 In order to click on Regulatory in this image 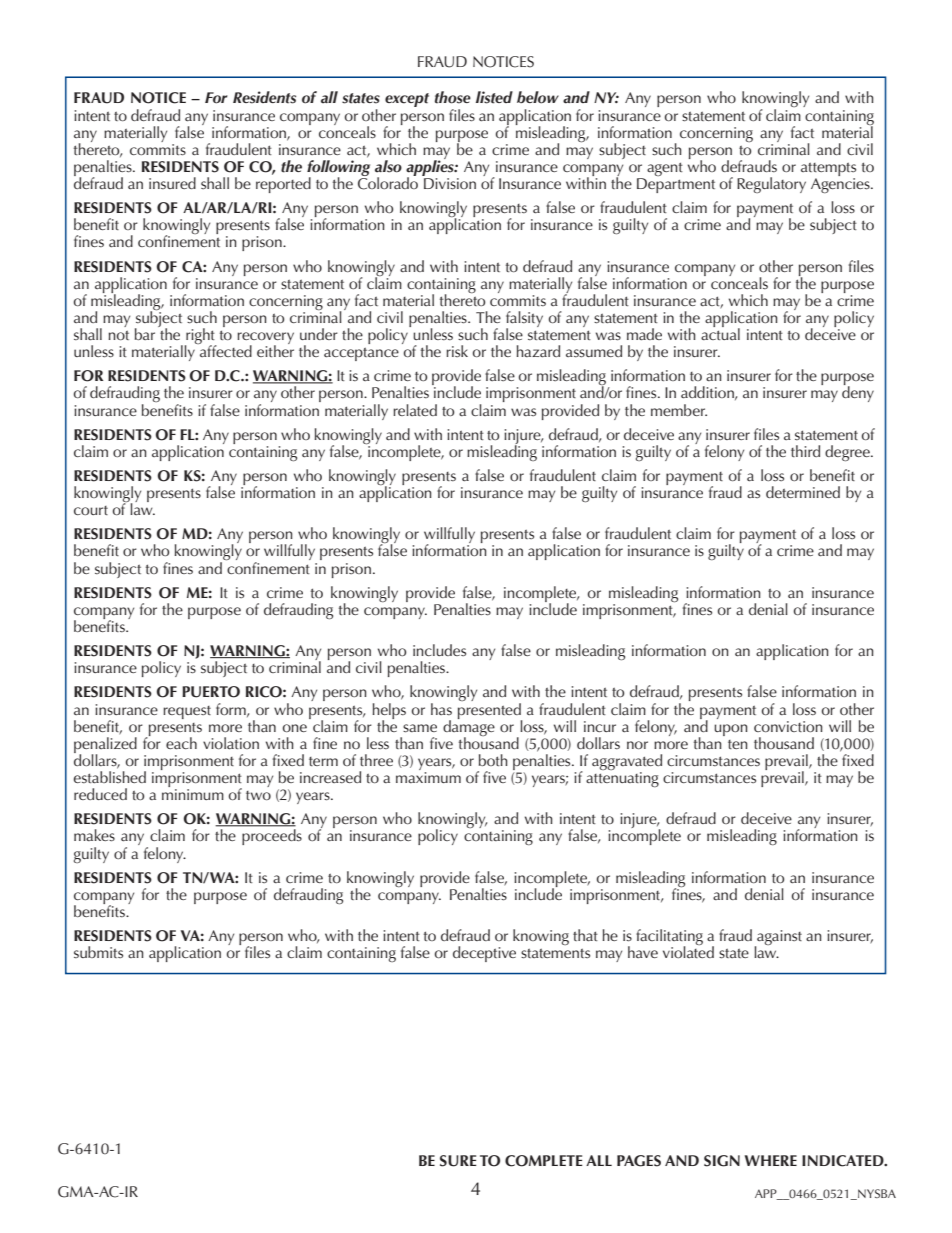, I will do `click(771, 185)`.
